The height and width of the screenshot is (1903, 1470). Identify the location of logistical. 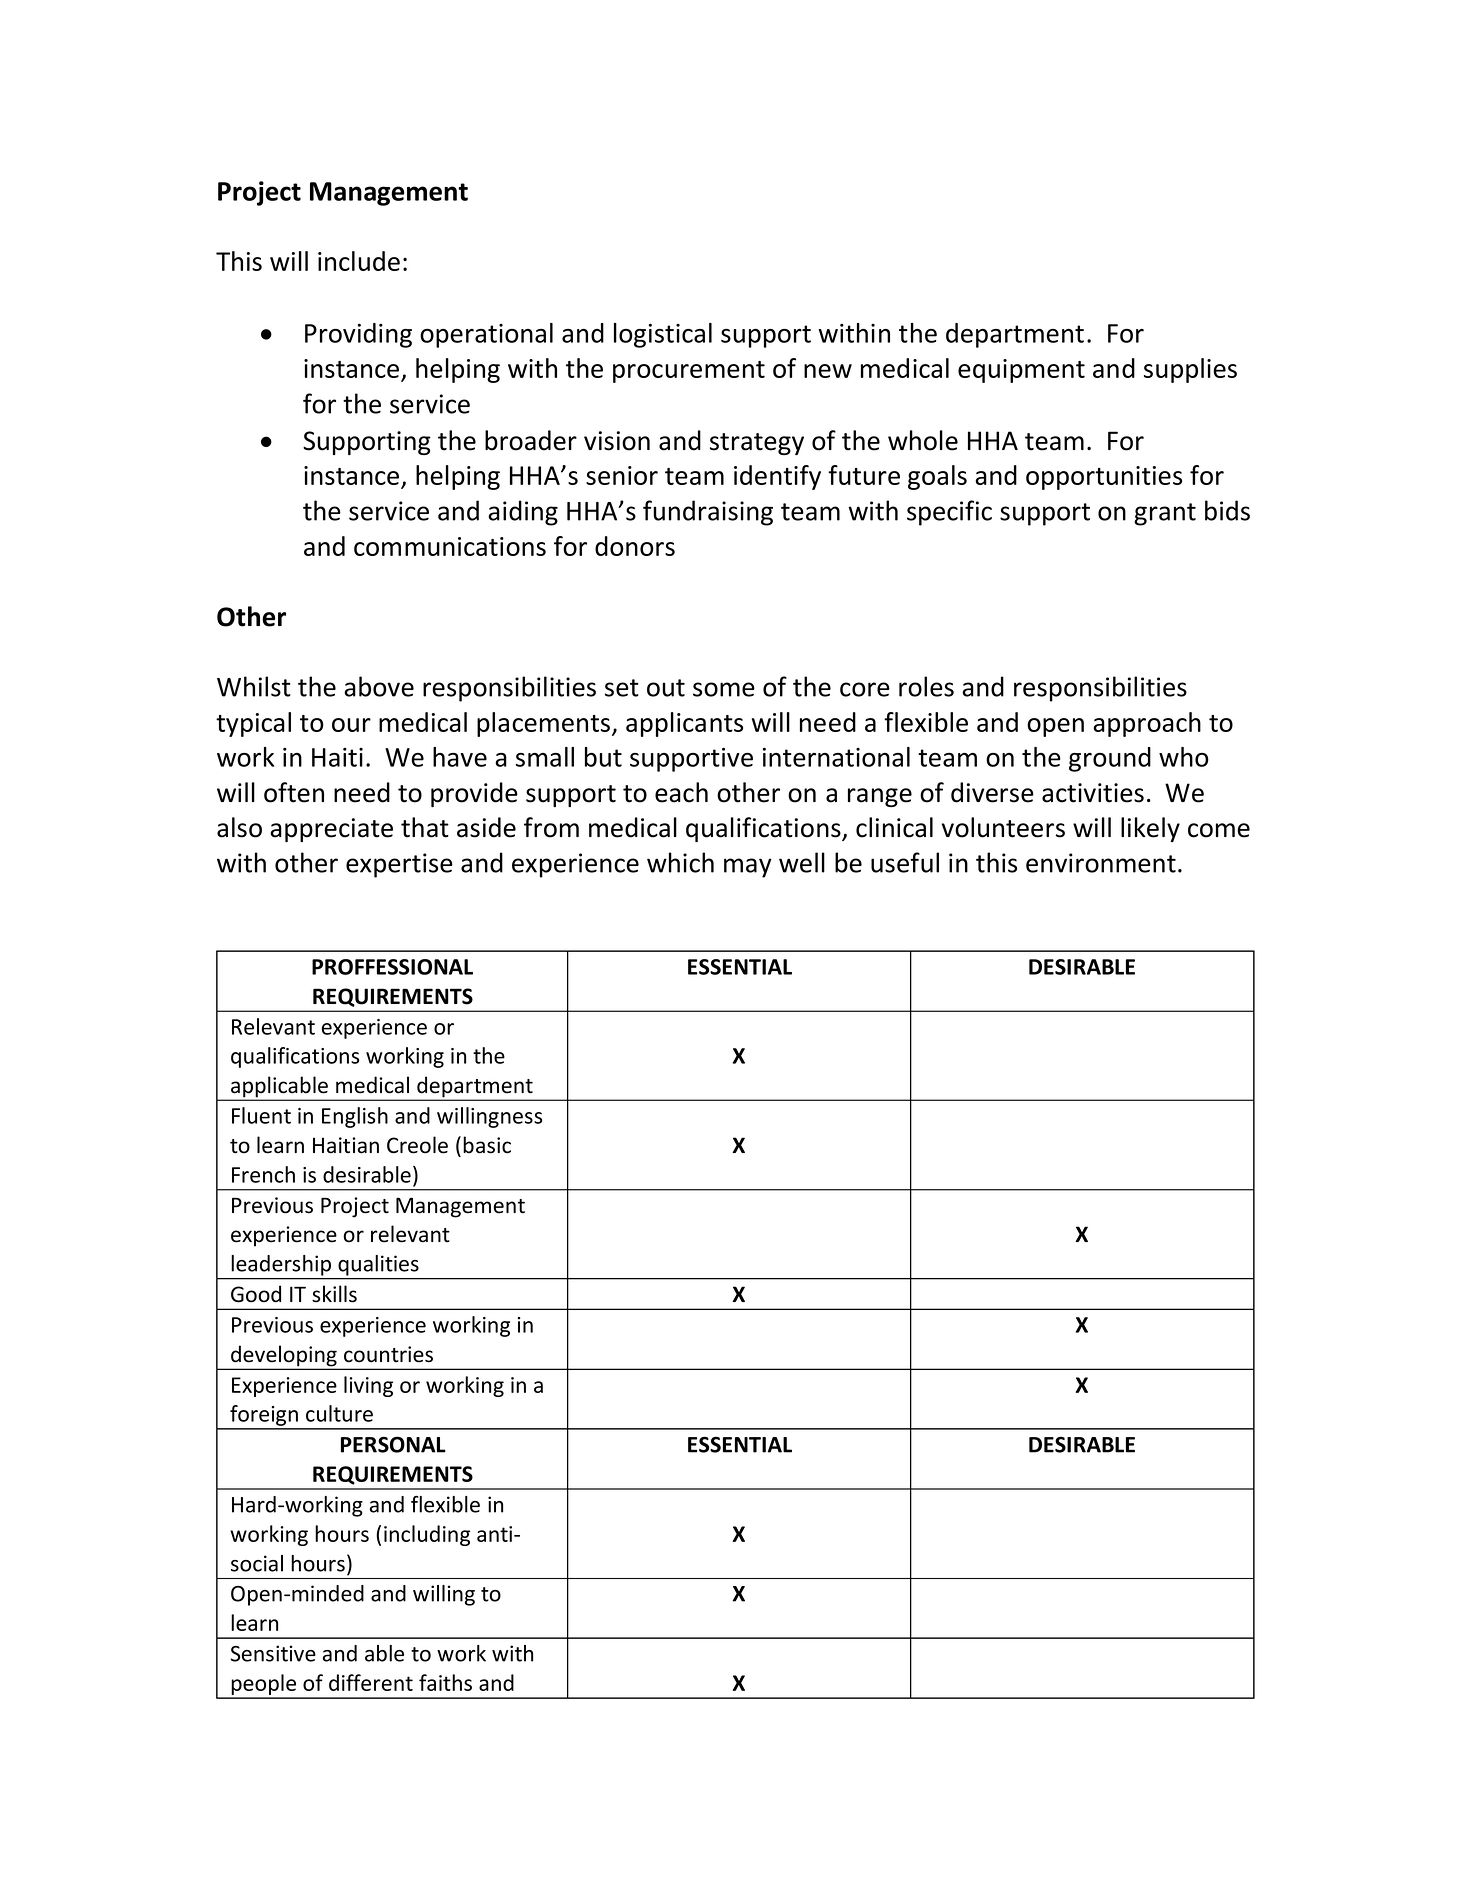
(663, 335).
